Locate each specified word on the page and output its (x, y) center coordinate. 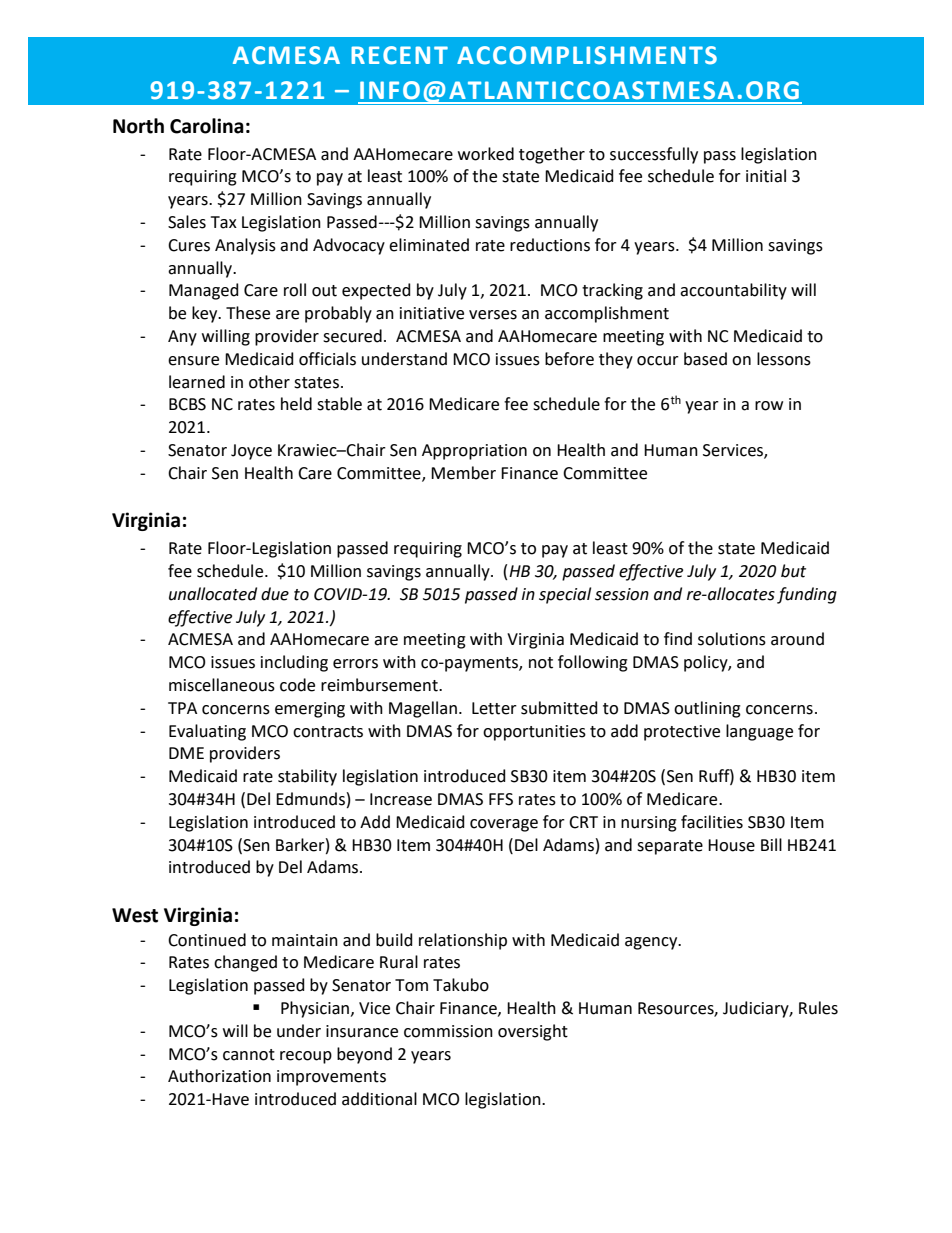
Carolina (207, 126)
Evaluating (207, 732)
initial (766, 176)
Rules (818, 1008)
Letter (494, 708)
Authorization (219, 1076)
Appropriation (474, 452)
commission (448, 1031)
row (769, 406)
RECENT (399, 55)
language (759, 732)
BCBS (187, 404)
